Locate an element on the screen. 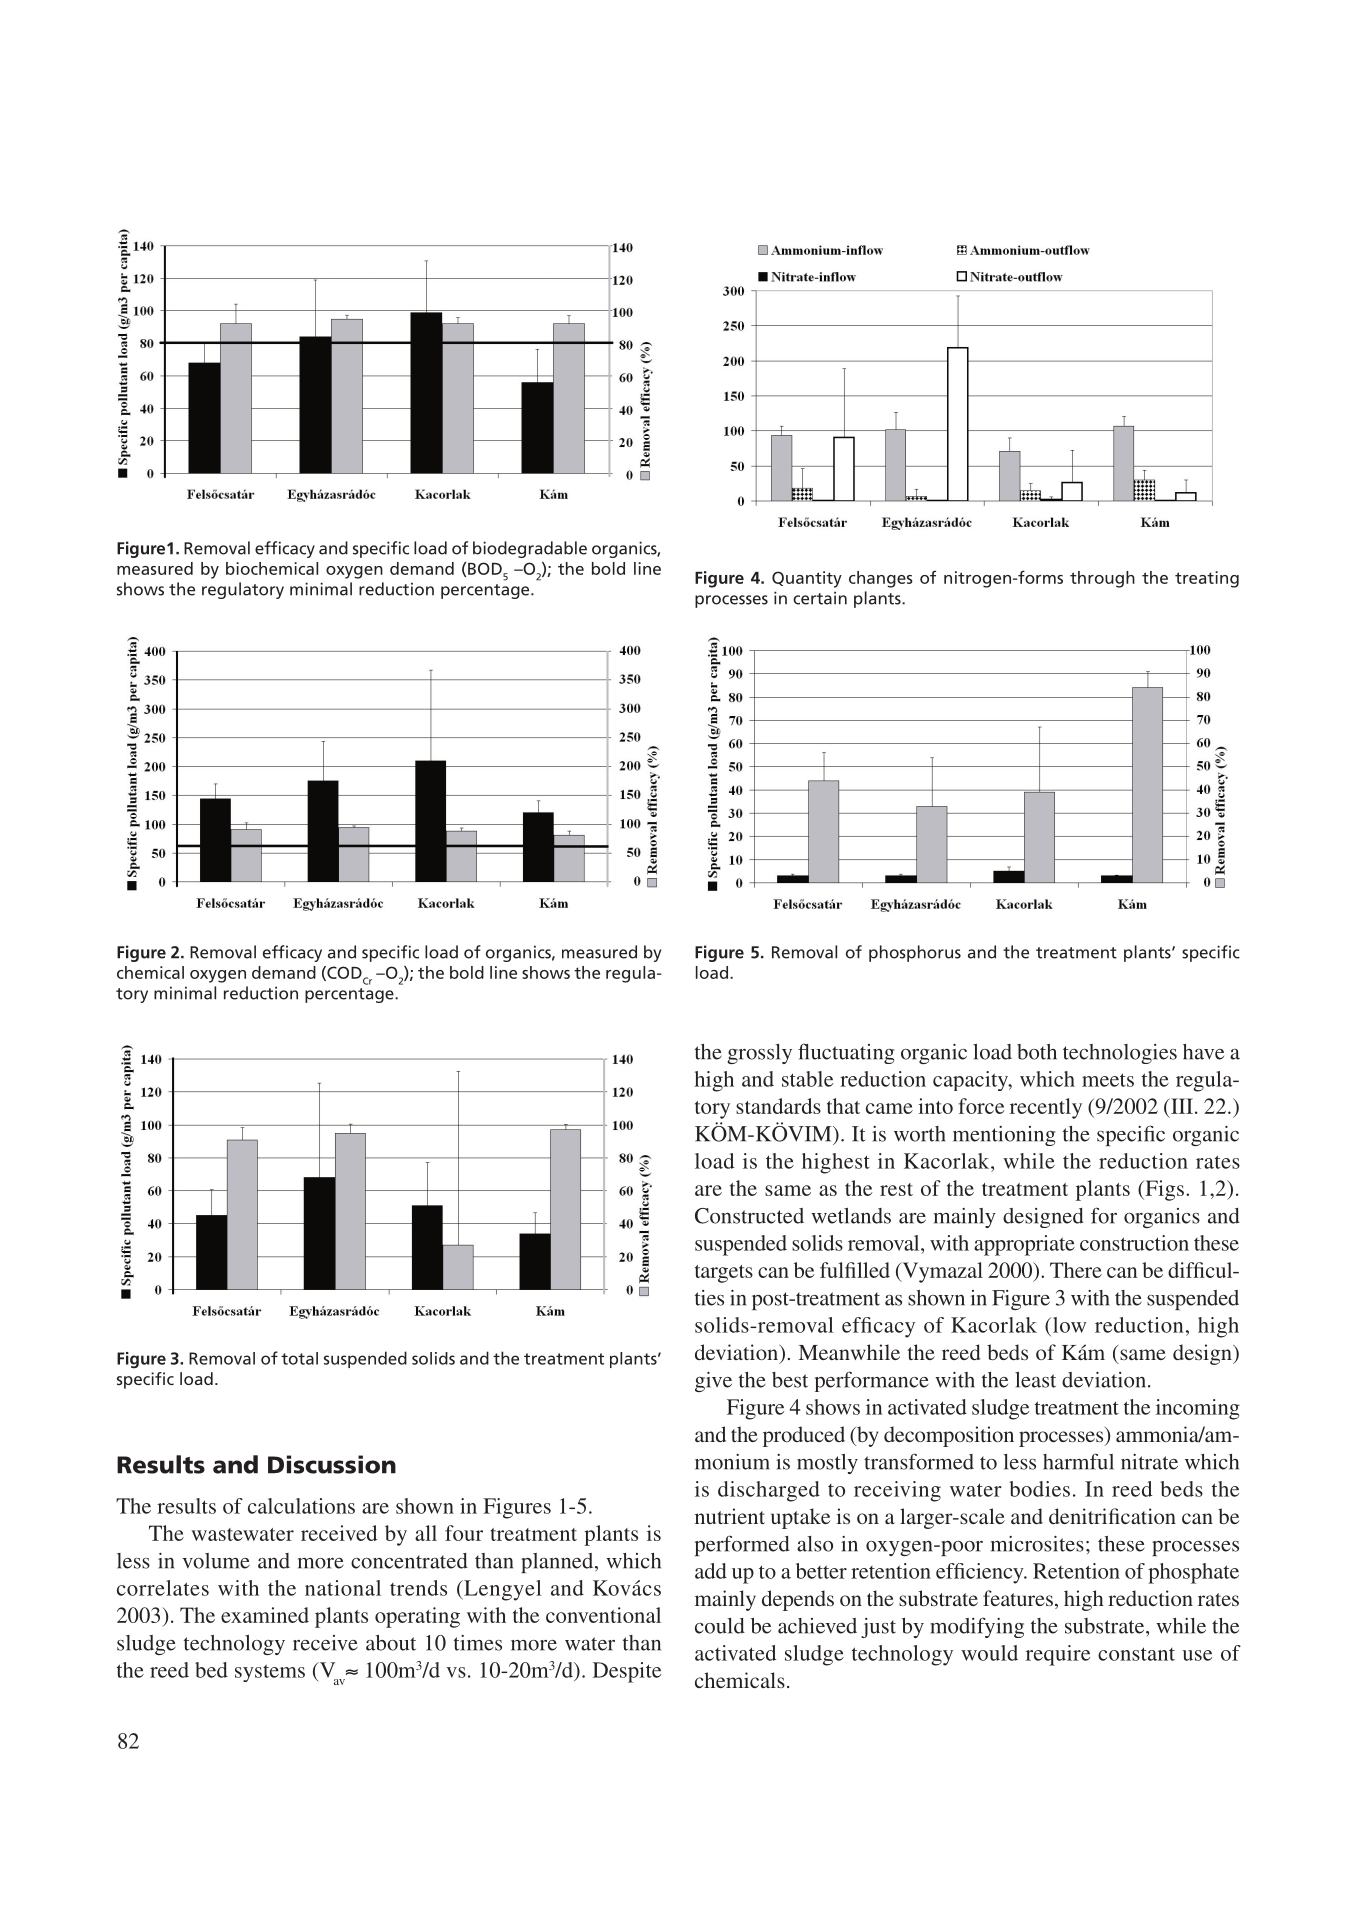  grossly is located at coordinates (759, 1054).
